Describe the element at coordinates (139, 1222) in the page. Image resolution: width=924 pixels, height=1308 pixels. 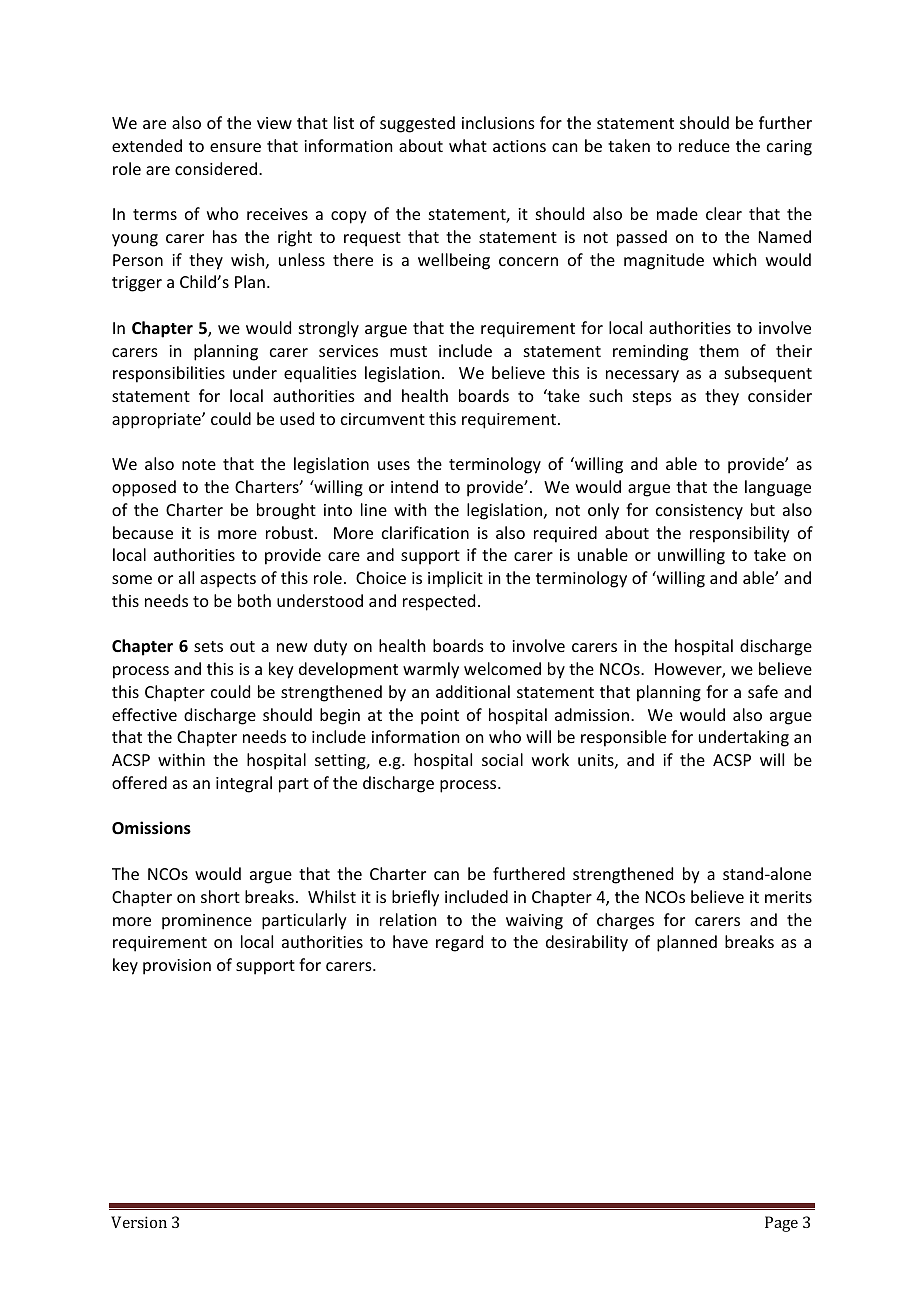
I see `Version` at that location.
